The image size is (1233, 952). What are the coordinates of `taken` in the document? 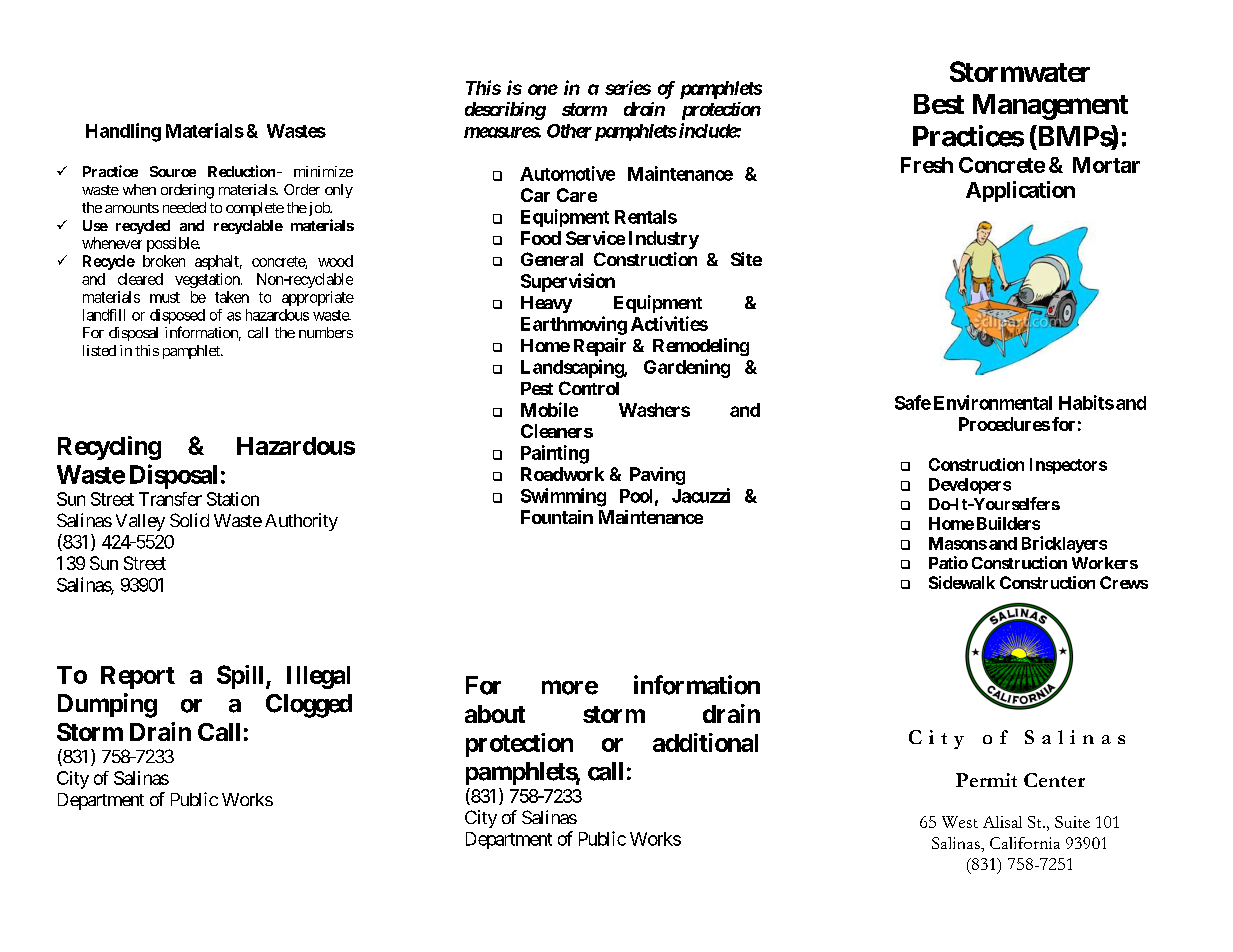 It's located at (232, 297).
